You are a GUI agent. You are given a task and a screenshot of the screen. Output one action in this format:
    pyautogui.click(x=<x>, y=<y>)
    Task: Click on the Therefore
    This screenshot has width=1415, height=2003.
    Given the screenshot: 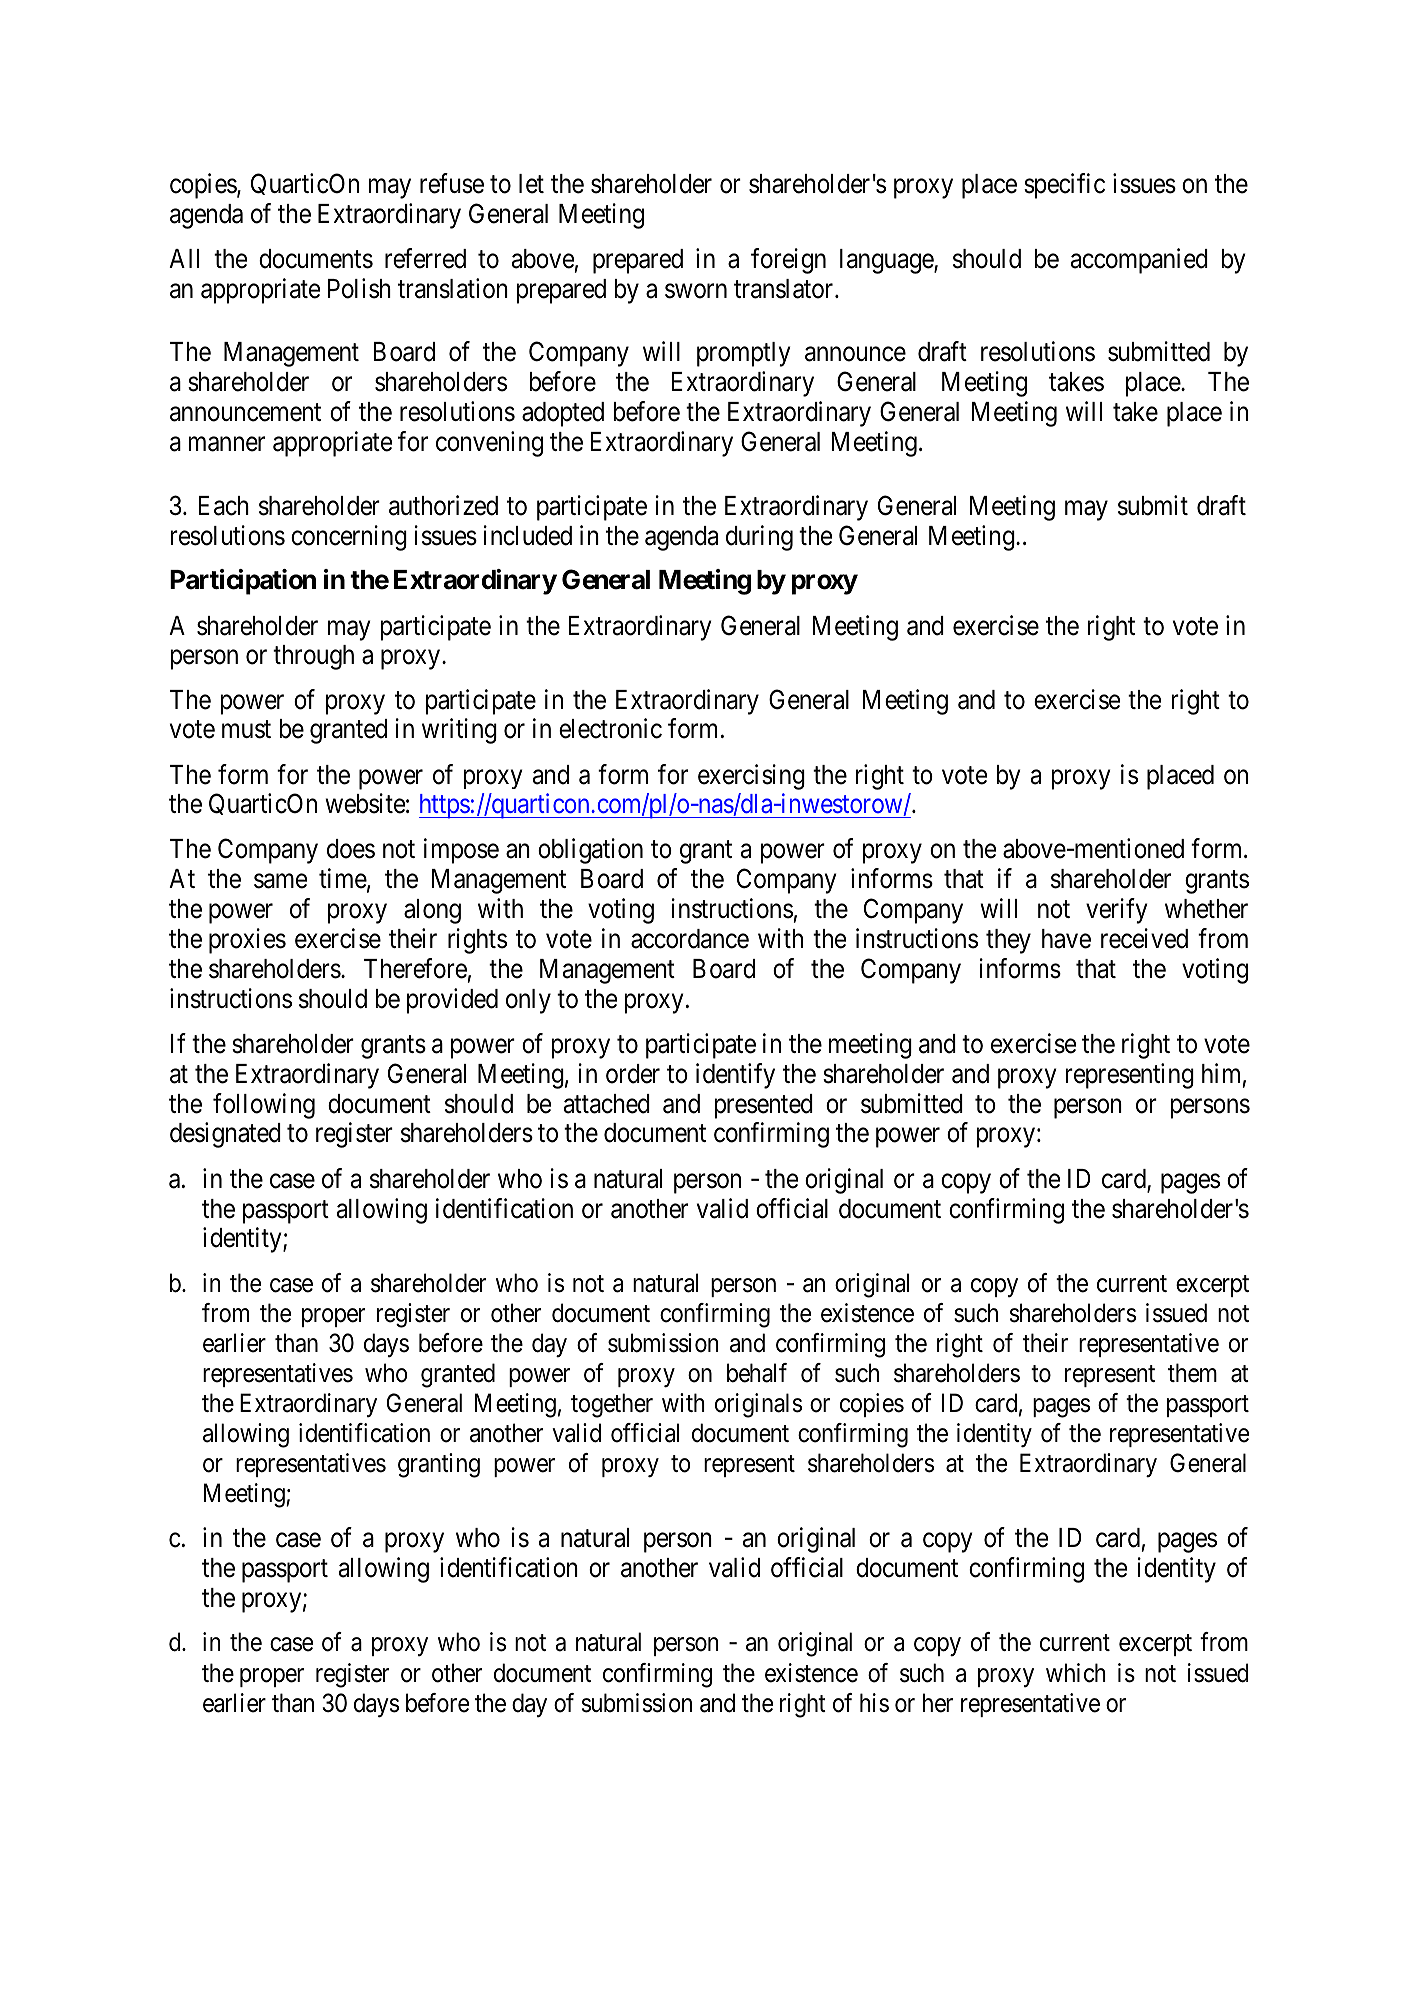 What is the action you would take?
    pyautogui.click(x=415, y=968)
